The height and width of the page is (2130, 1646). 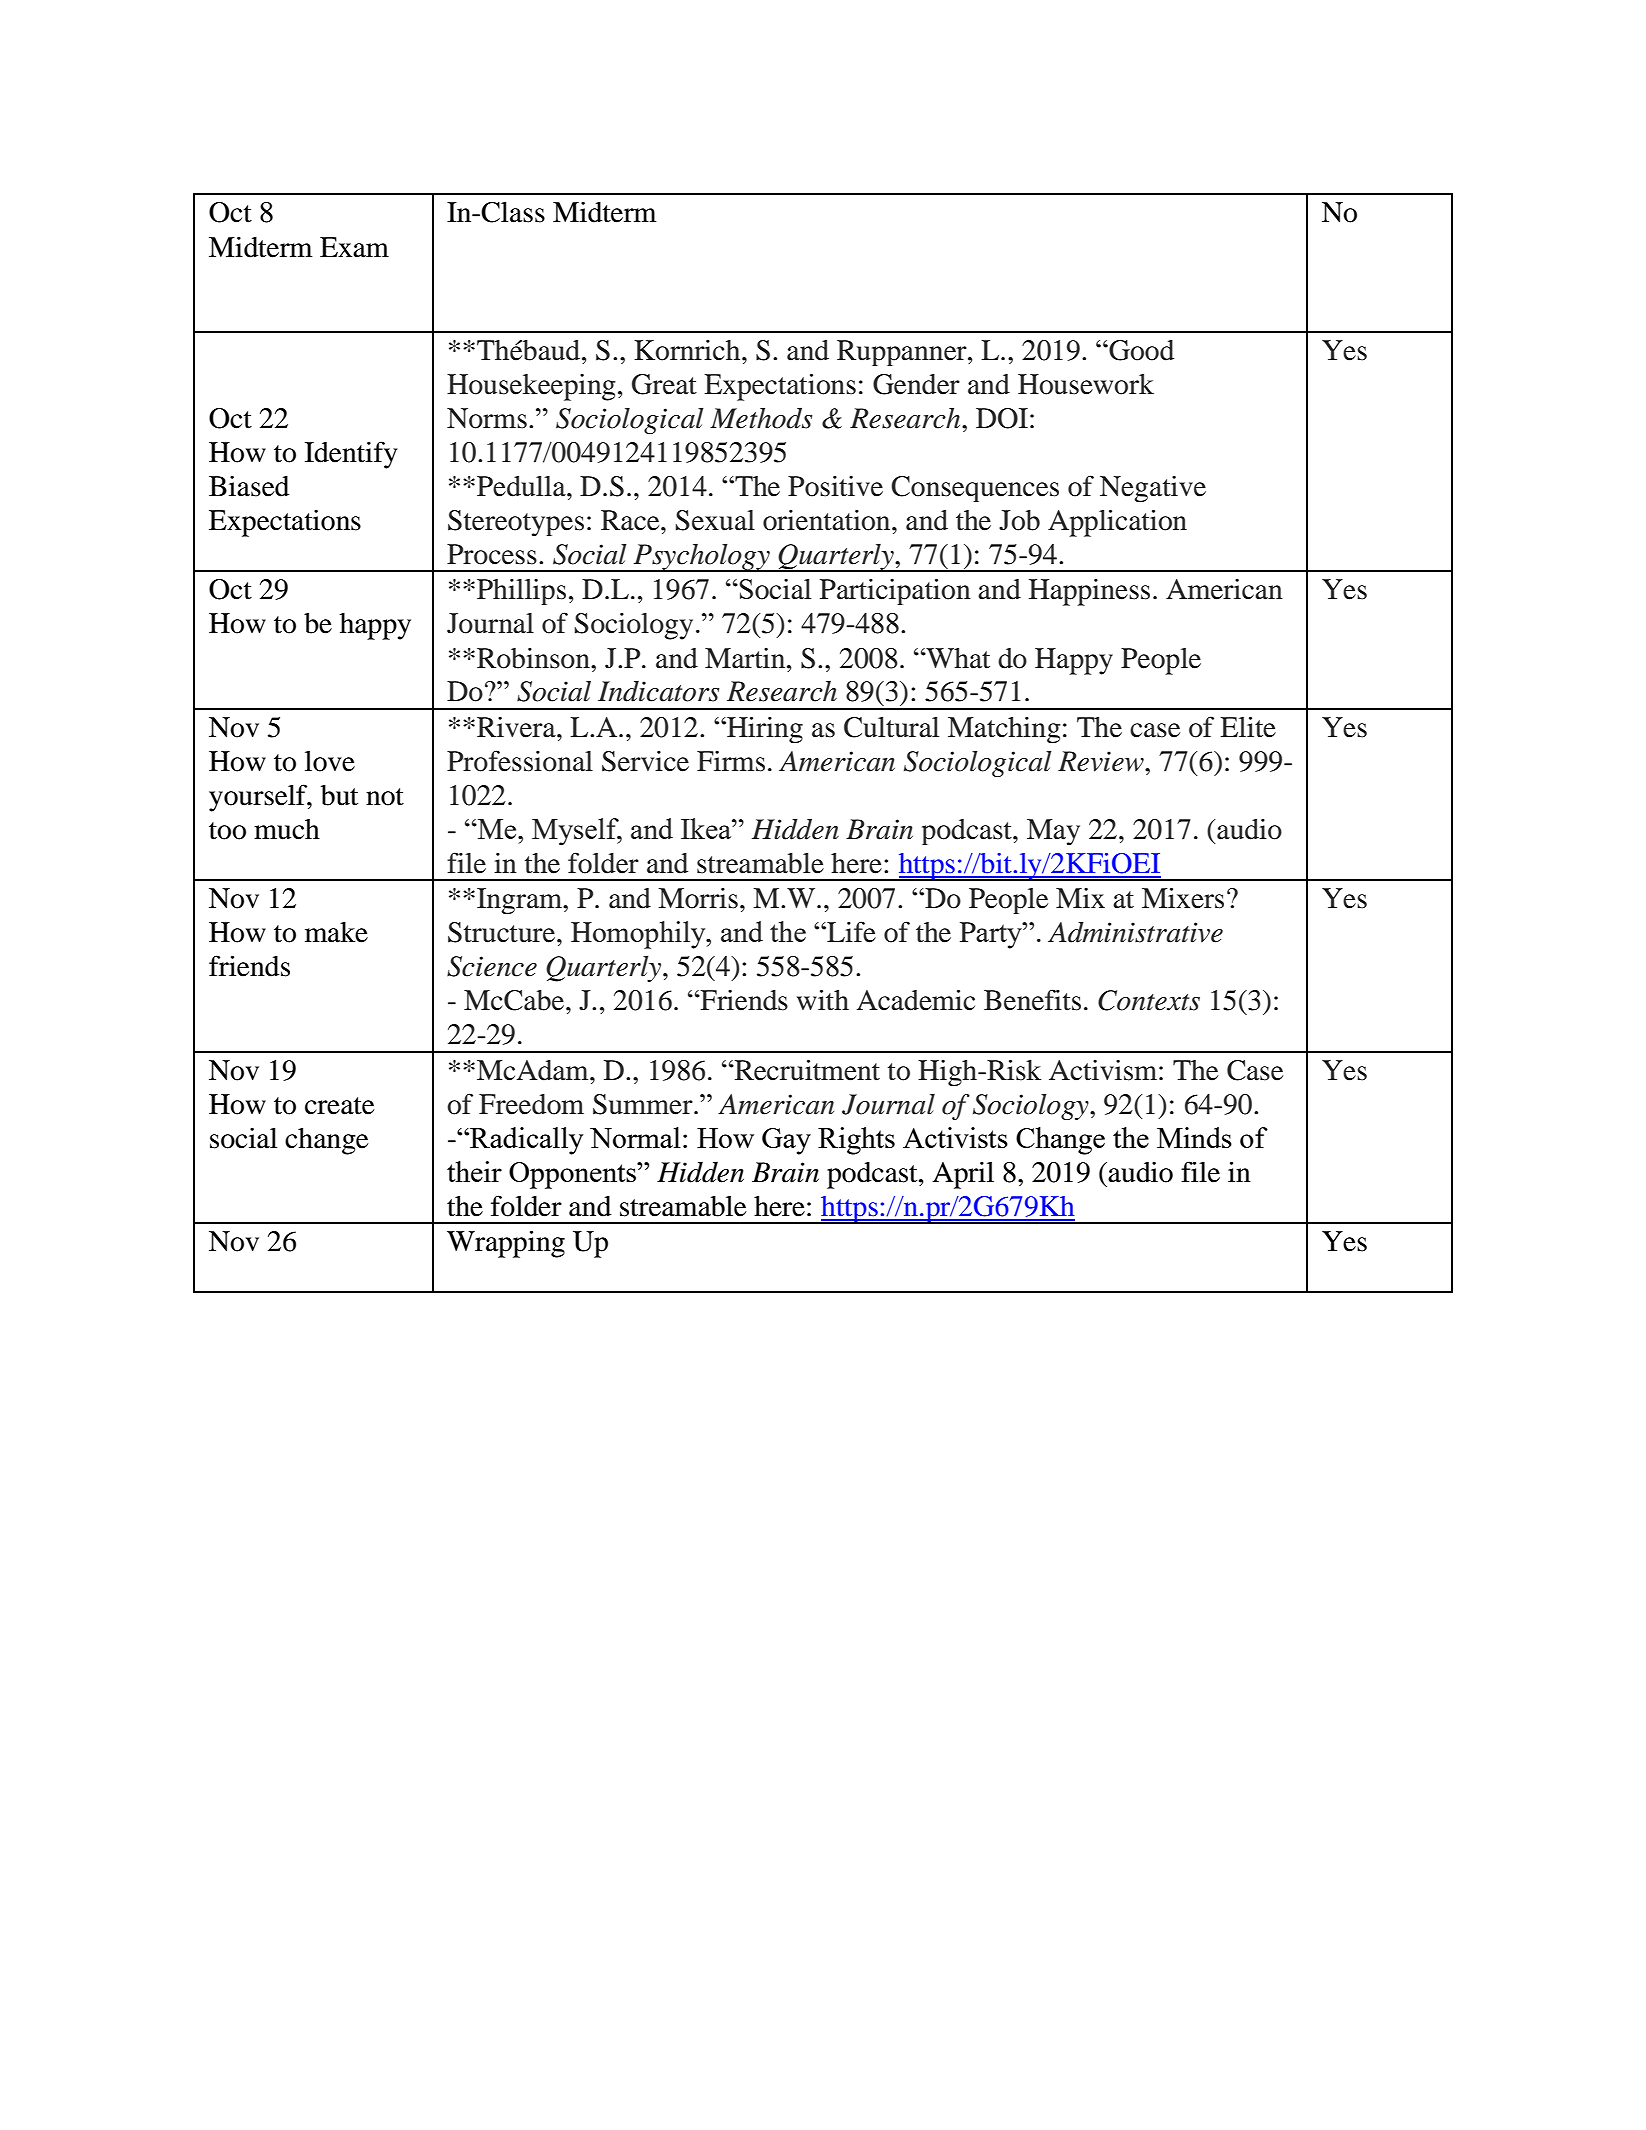 I want to click on Good, so click(x=1140, y=350).
